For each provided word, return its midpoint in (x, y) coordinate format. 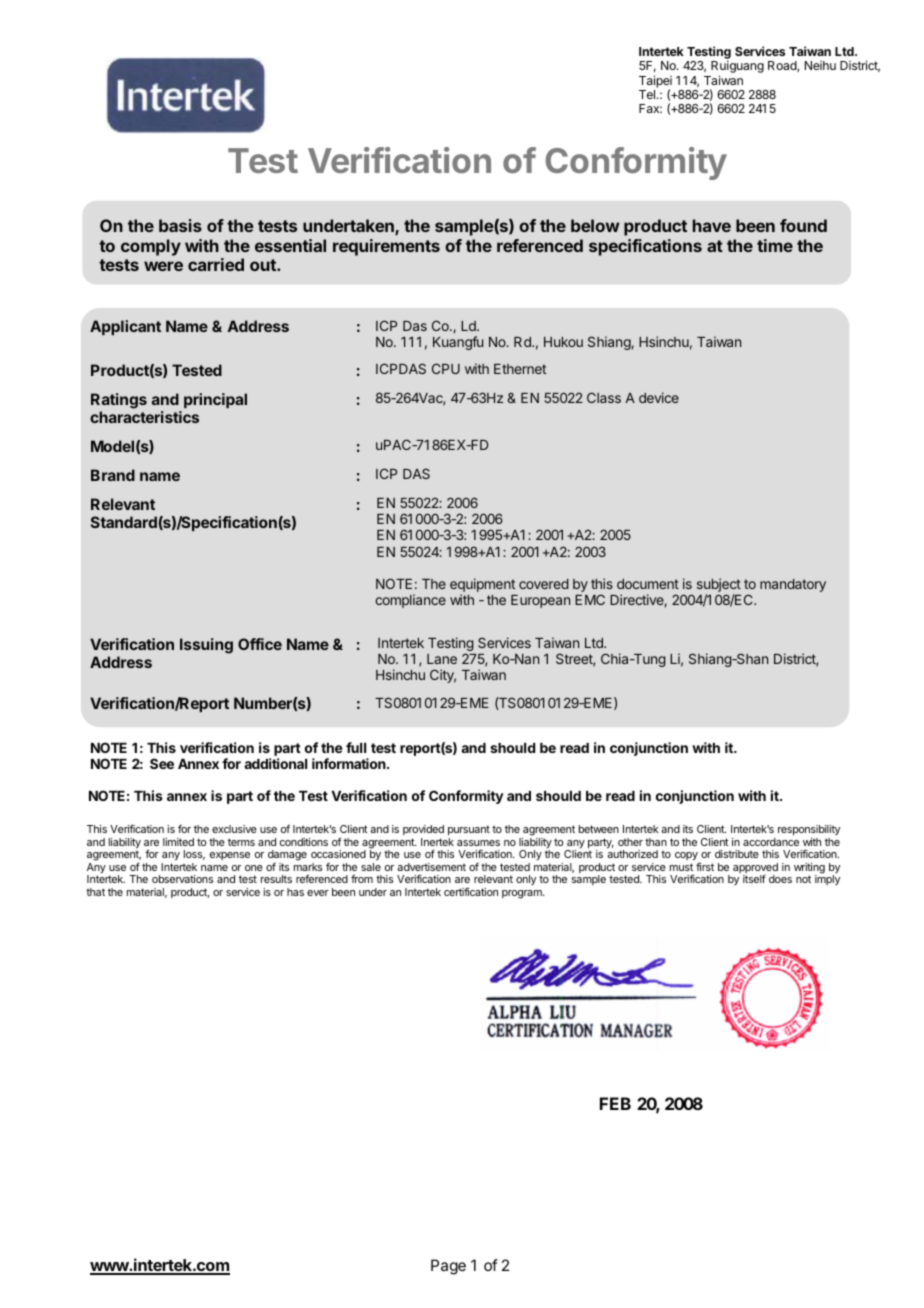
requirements (386, 247)
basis (180, 225)
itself (754, 878)
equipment (482, 586)
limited (178, 842)
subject (719, 586)
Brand (113, 475)
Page (448, 1267)
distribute (737, 854)
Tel (648, 94)
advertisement (431, 867)
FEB (615, 1103)
